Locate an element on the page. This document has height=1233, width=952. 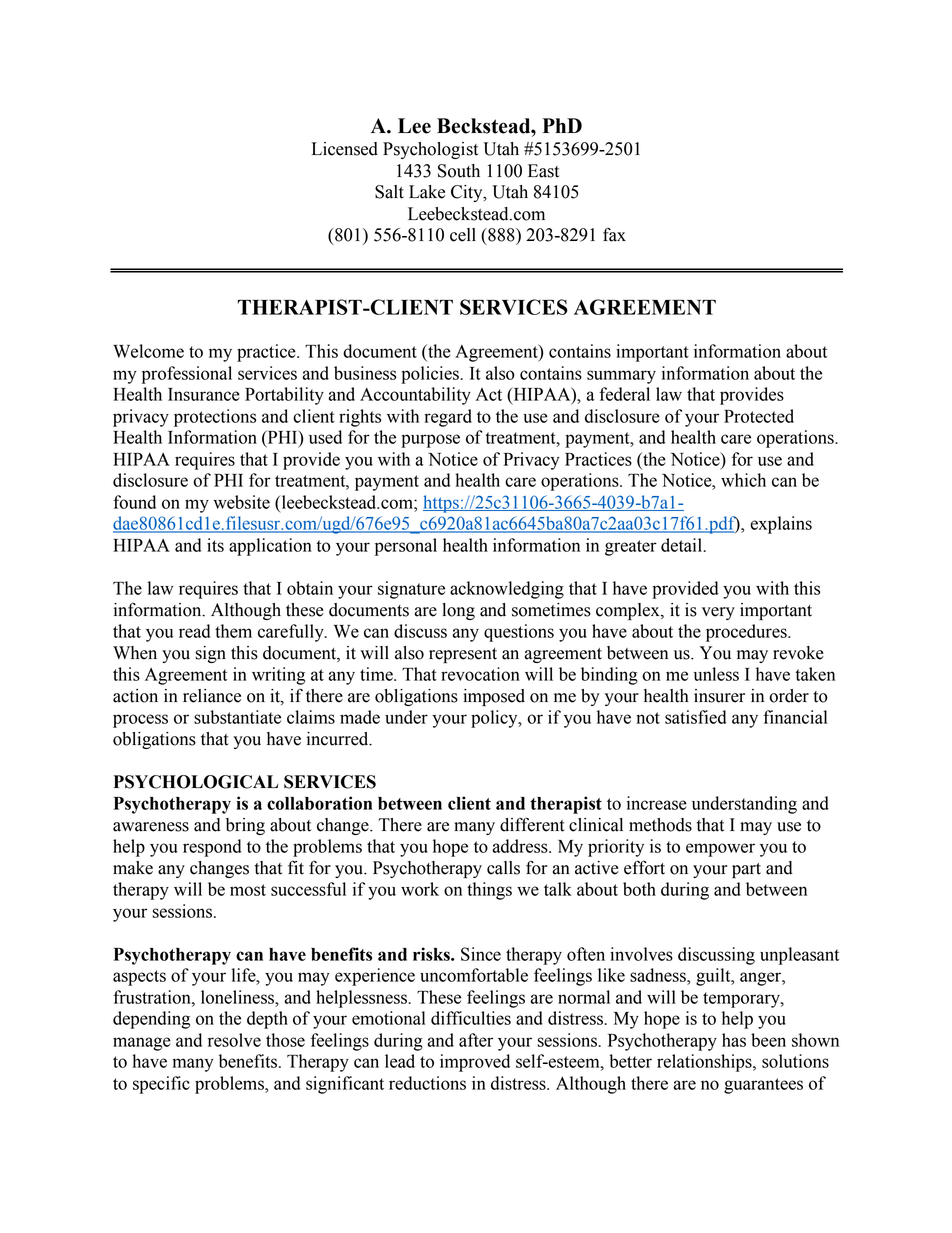
resolve is located at coordinates (234, 1040).
